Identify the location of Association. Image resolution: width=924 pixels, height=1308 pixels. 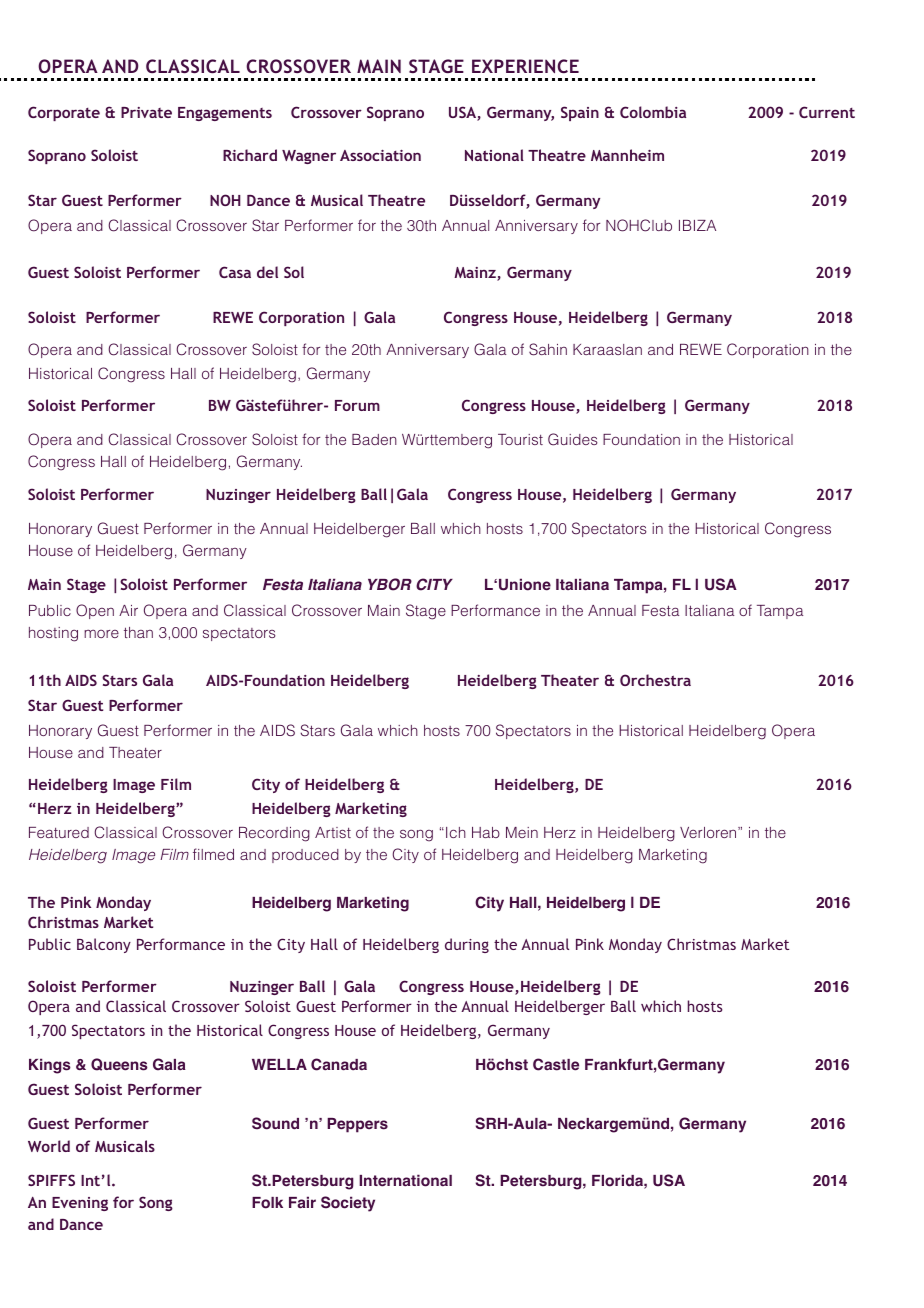
(380, 155).
